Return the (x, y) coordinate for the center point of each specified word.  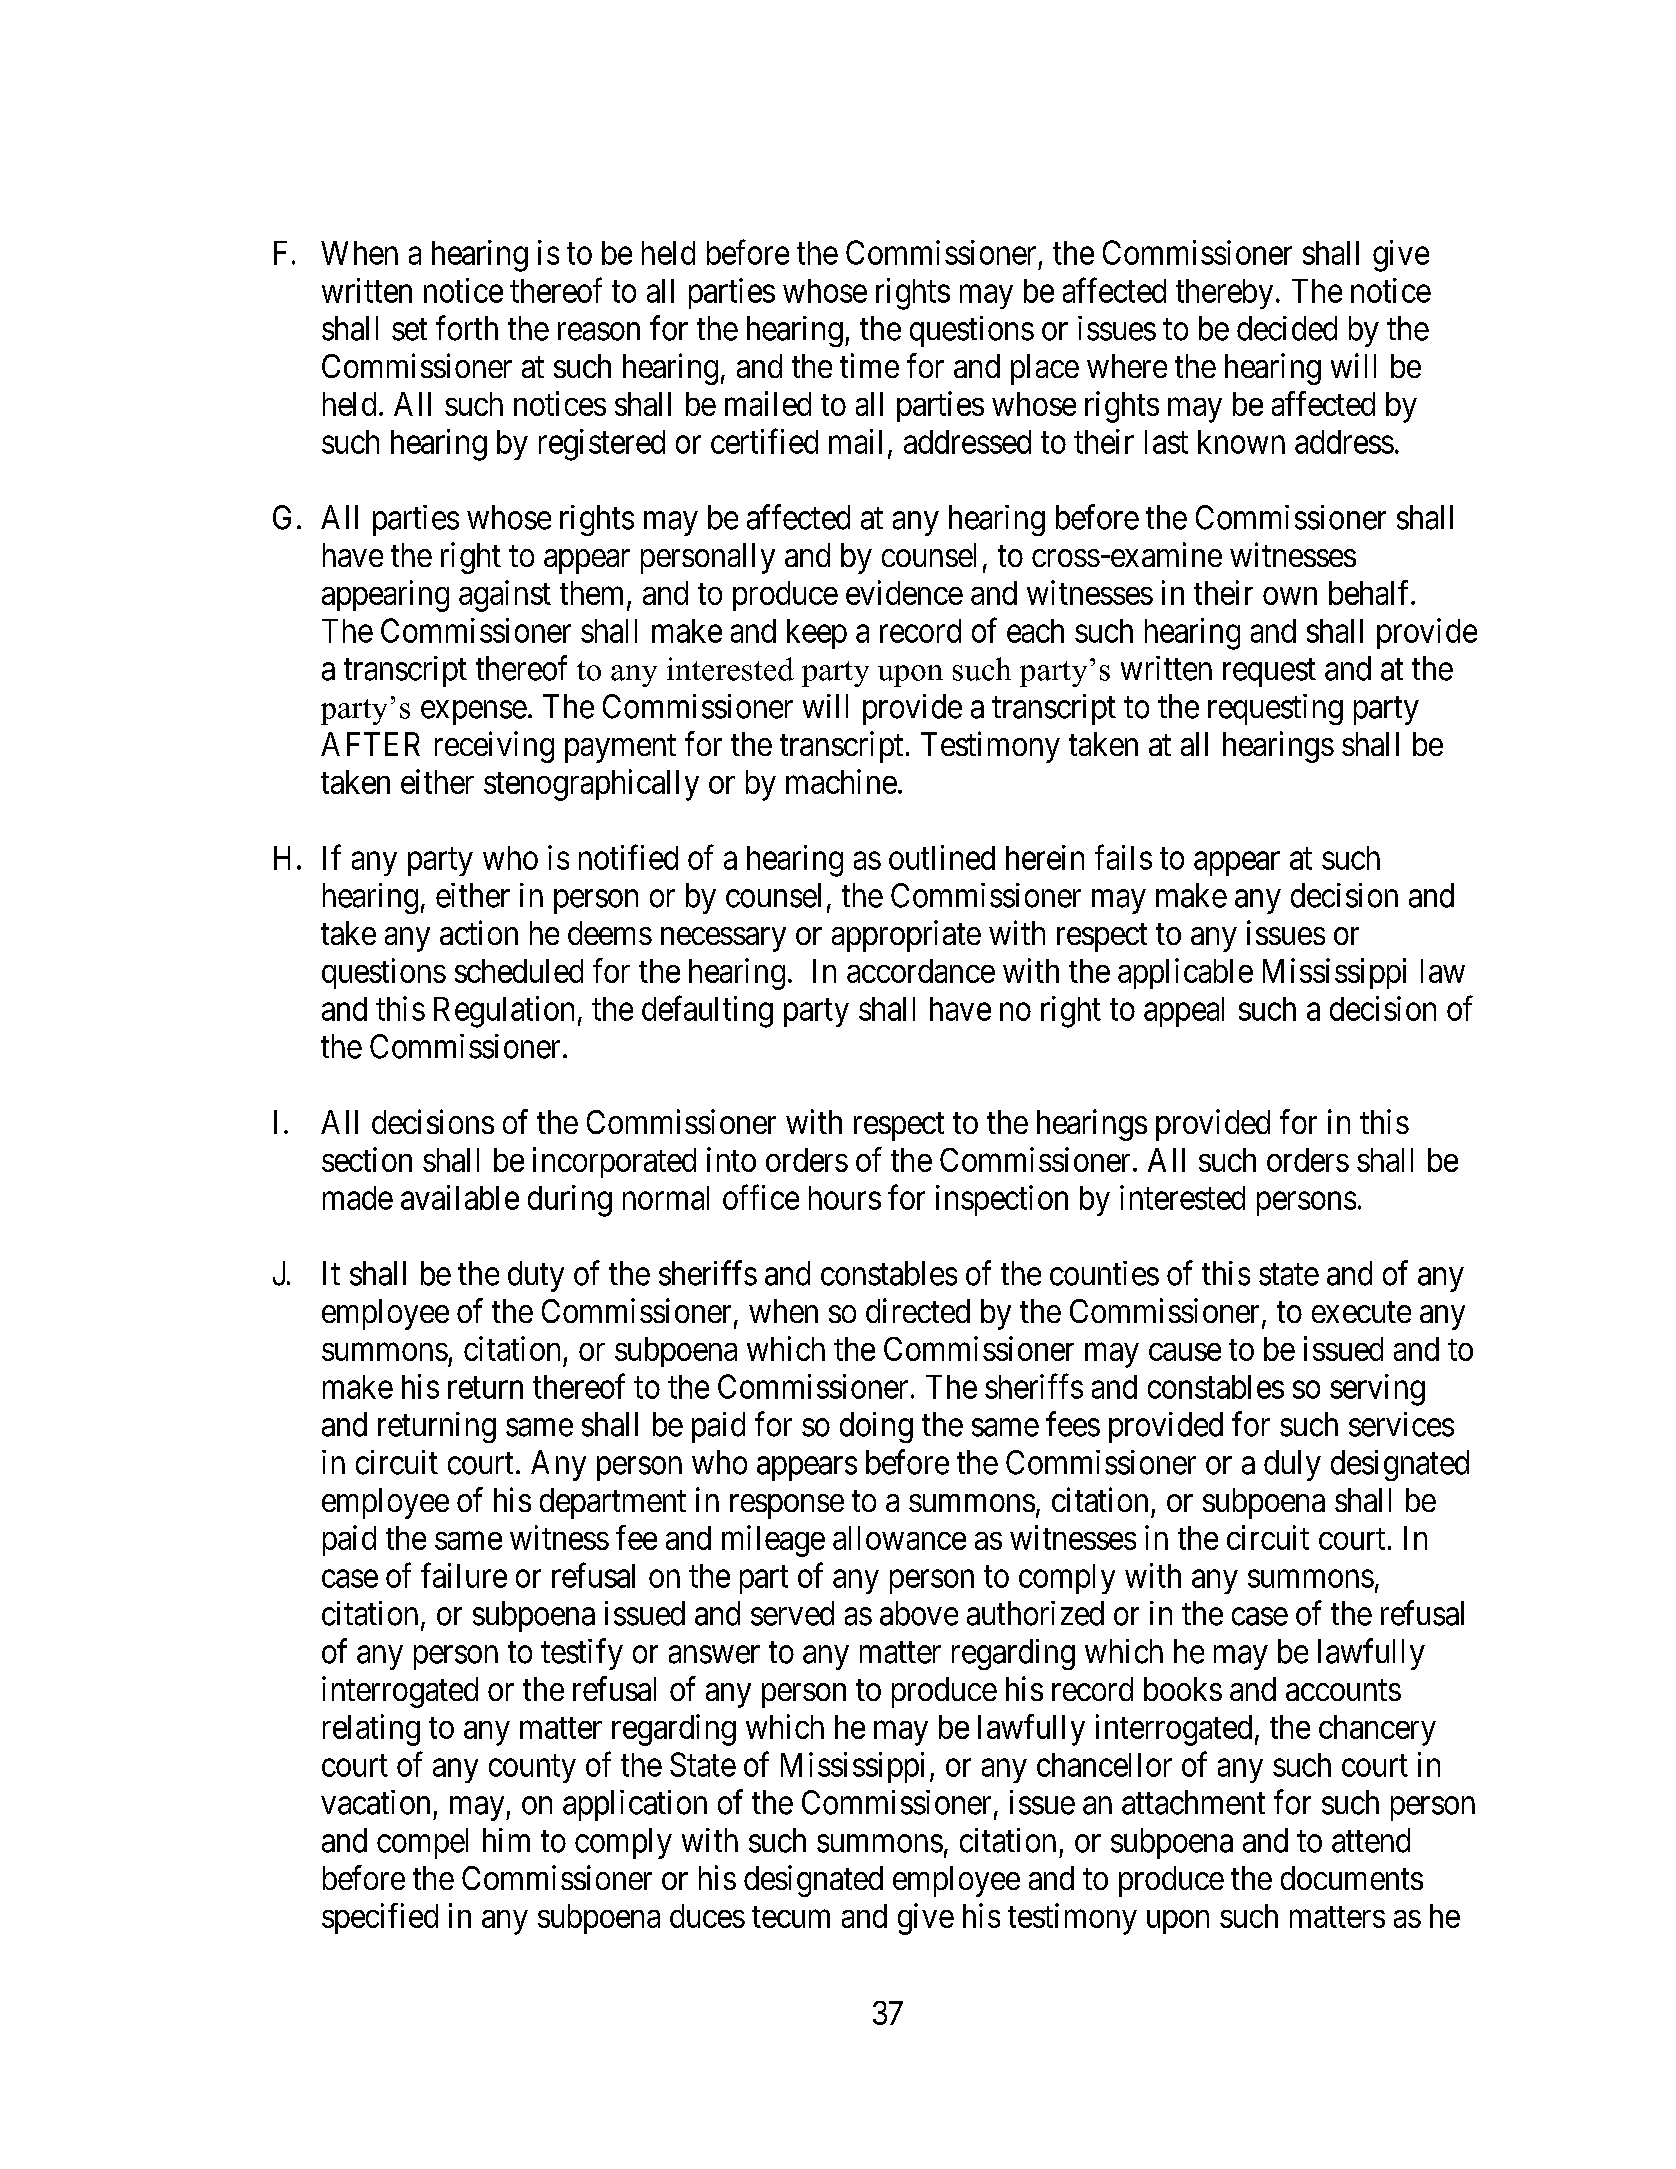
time (869, 365)
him (506, 1840)
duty (536, 1276)
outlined (942, 857)
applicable (1185, 973)
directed (918, 1310)
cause (1185, 1352)
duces (707, 1916)
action (479, 932)
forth (467, 328)
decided (1287, 328)
